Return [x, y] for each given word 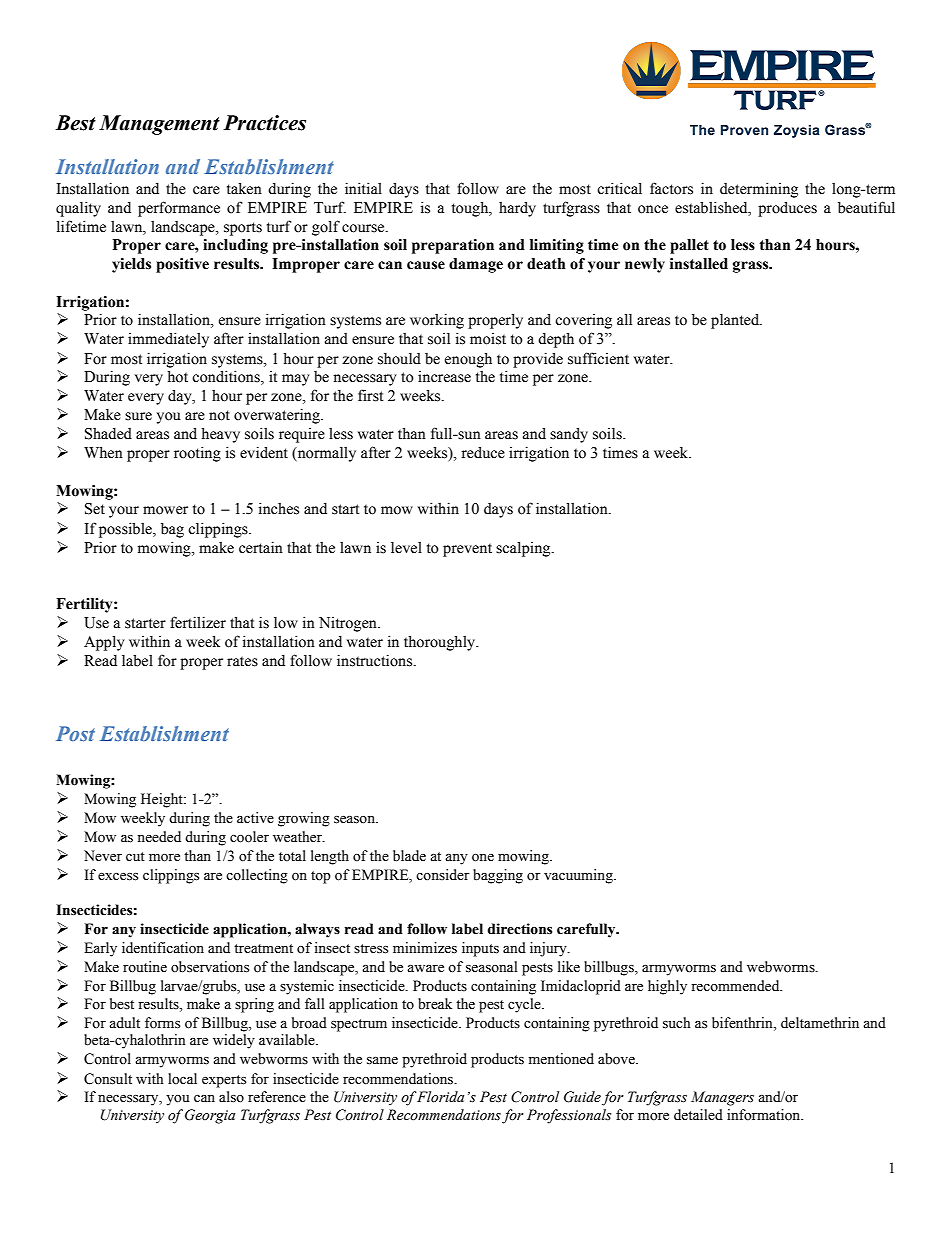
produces [787, 209]
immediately [168, 340]
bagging [498, 876]
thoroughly [441, 643]
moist [488, 339]
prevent [467, 550]
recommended [736, 986]
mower [165, 510]
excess [118, 877]
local [182, 1079]
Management [159, 125]
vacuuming [579, 876]
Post [75, 733]
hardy [517, 209]
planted [736, 321]
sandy [569, 435]
